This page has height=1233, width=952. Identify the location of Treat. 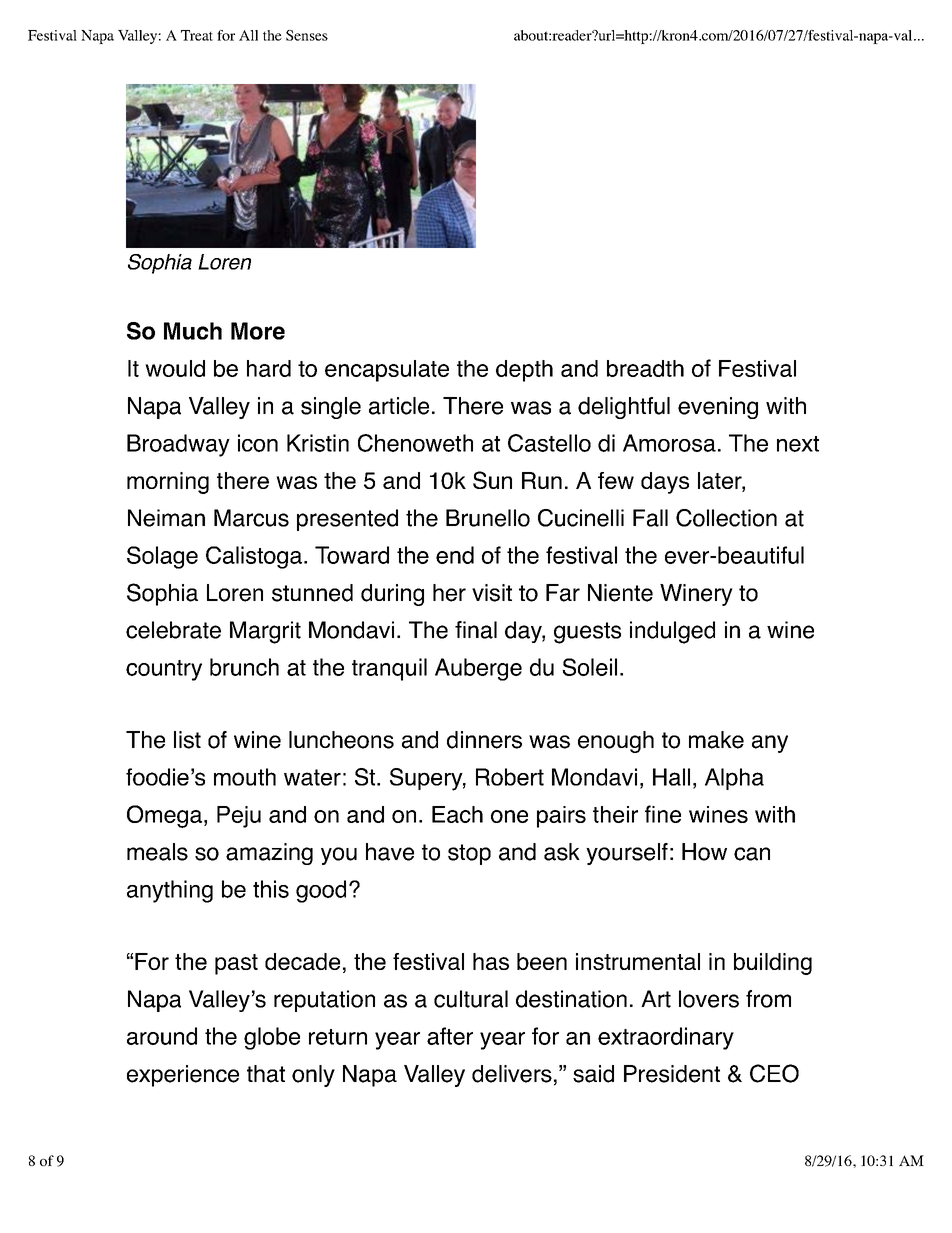
(197, 35).
